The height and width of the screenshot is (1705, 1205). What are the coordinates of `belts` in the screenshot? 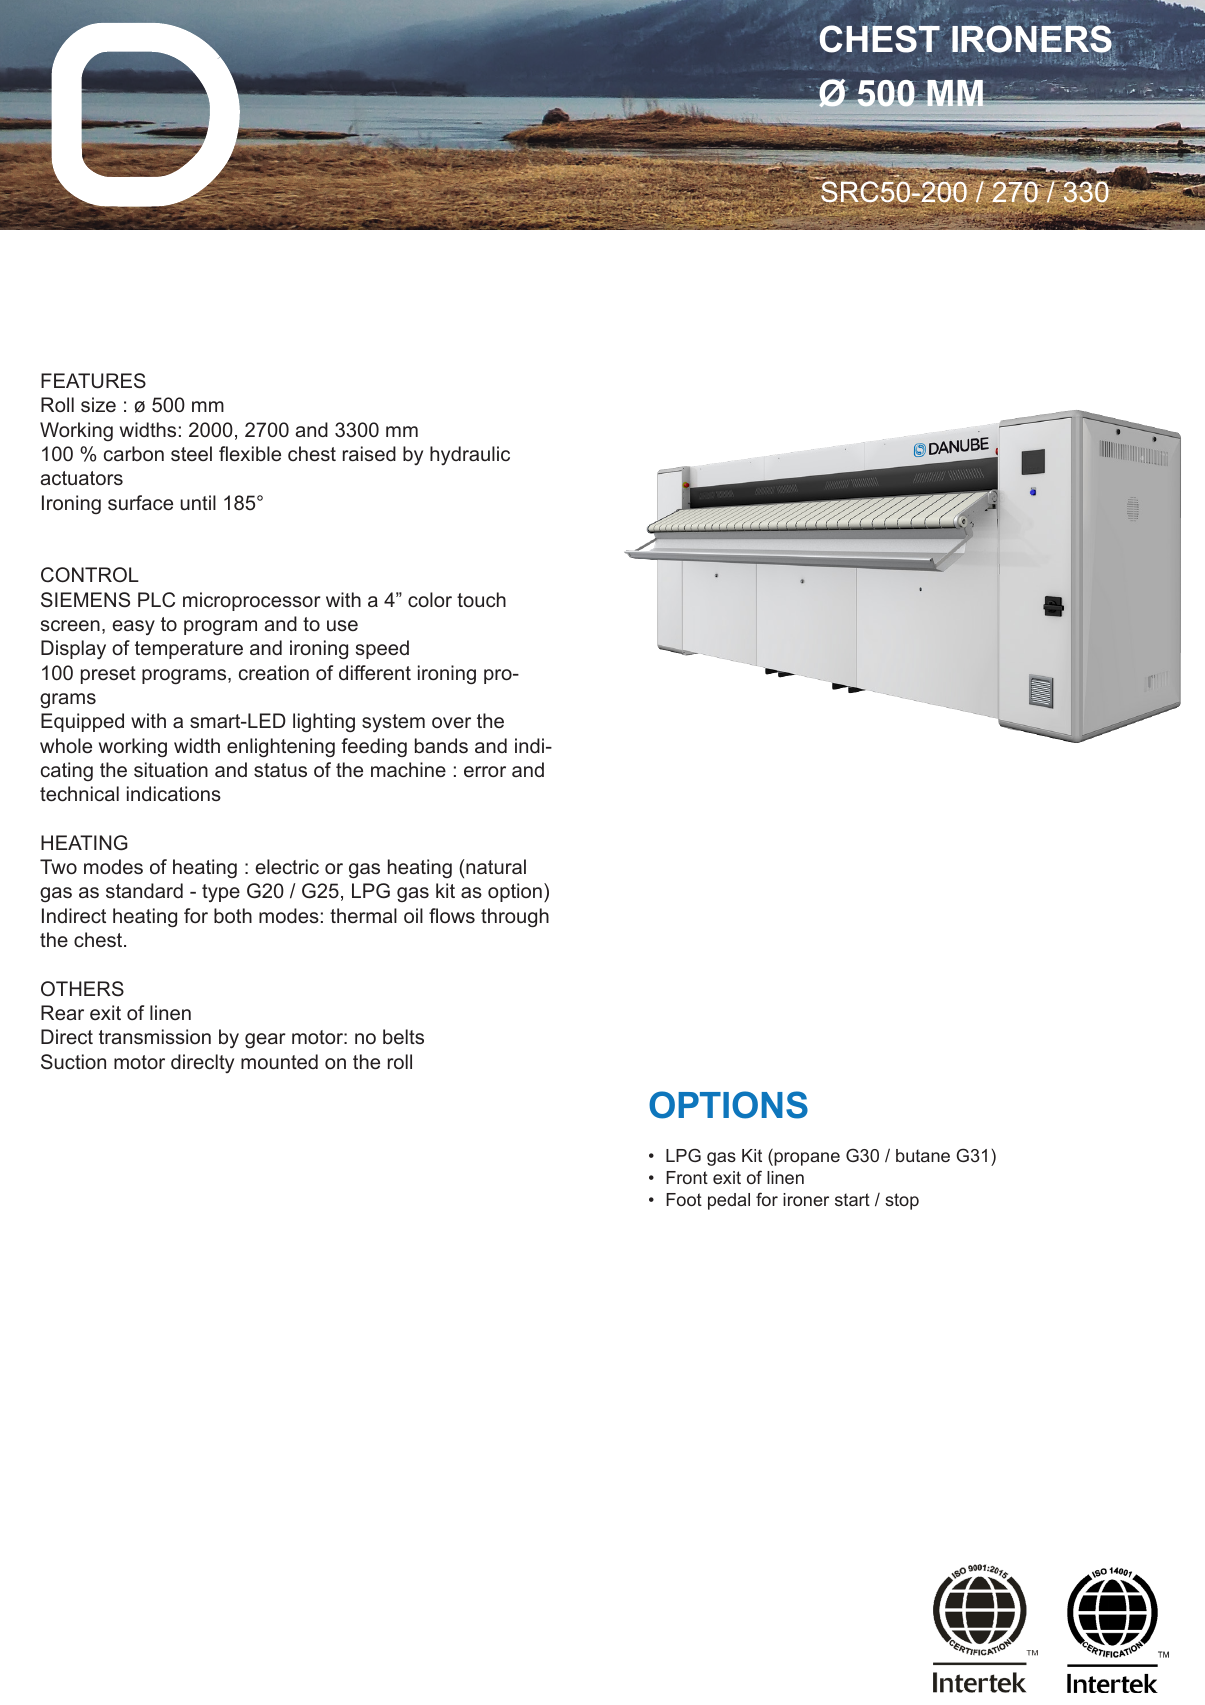 It's located at (403, 1036).
